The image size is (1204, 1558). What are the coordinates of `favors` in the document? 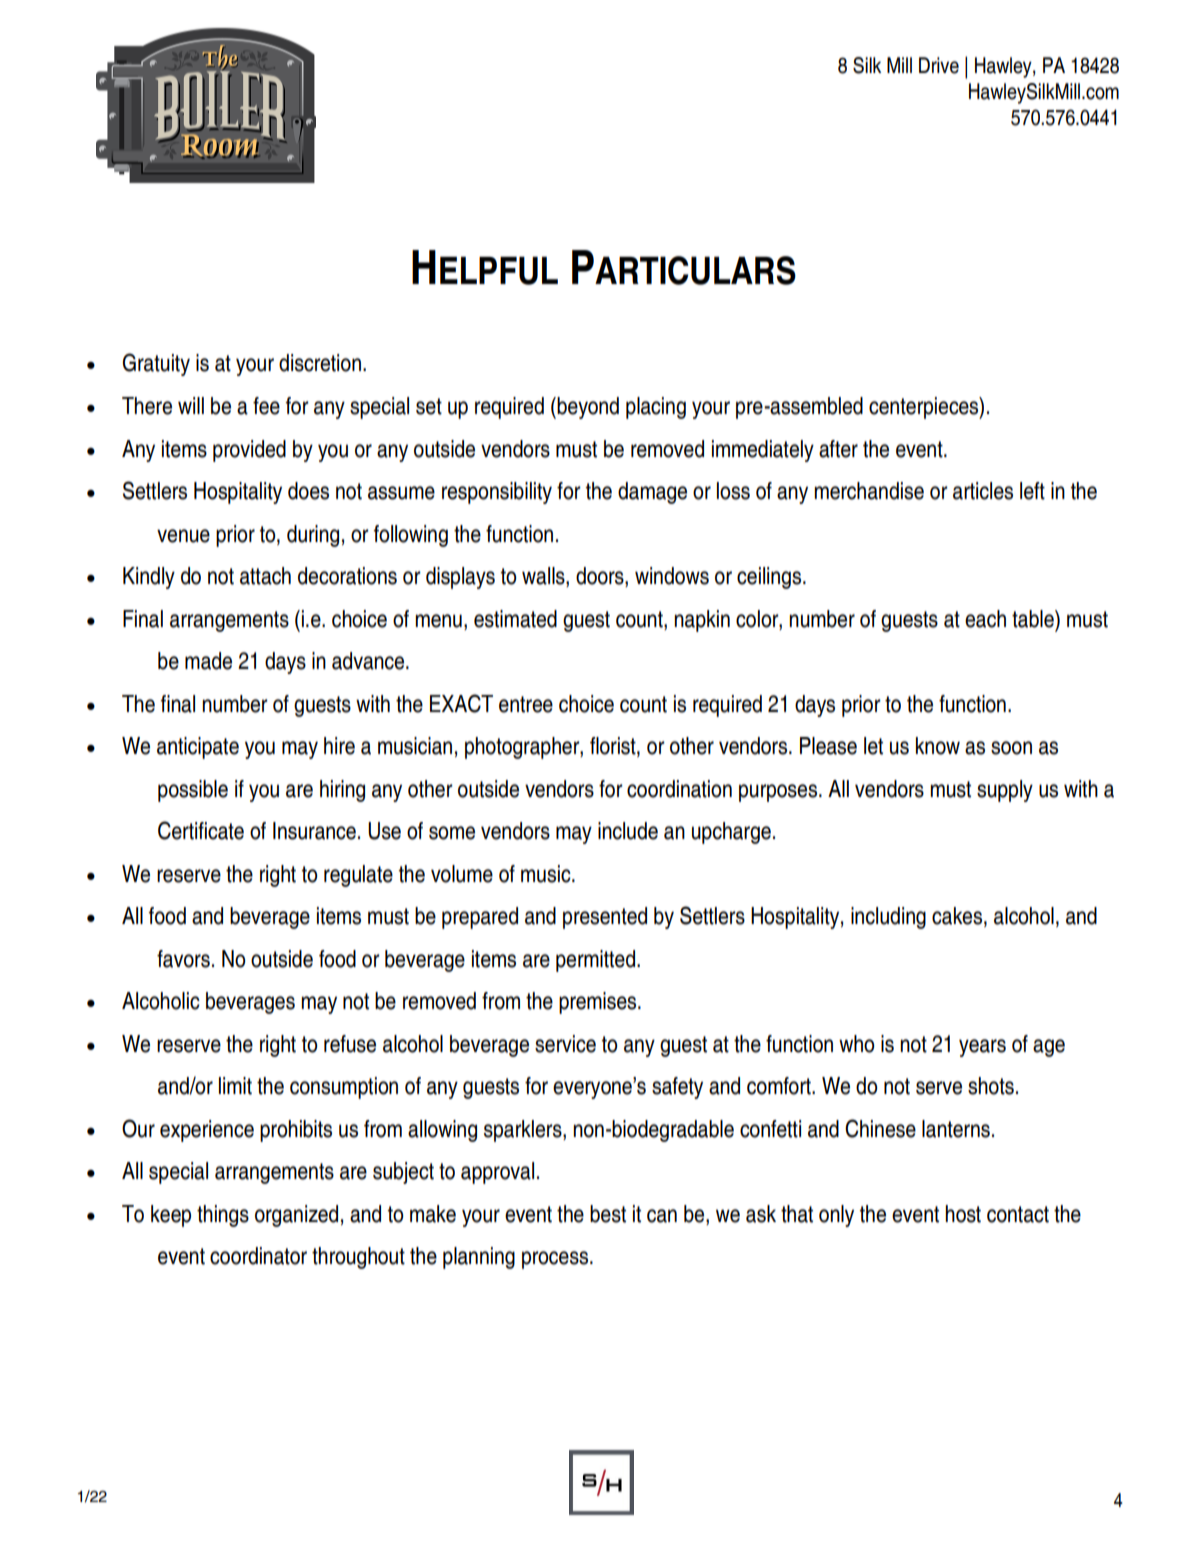 It's located at (183, 959).
